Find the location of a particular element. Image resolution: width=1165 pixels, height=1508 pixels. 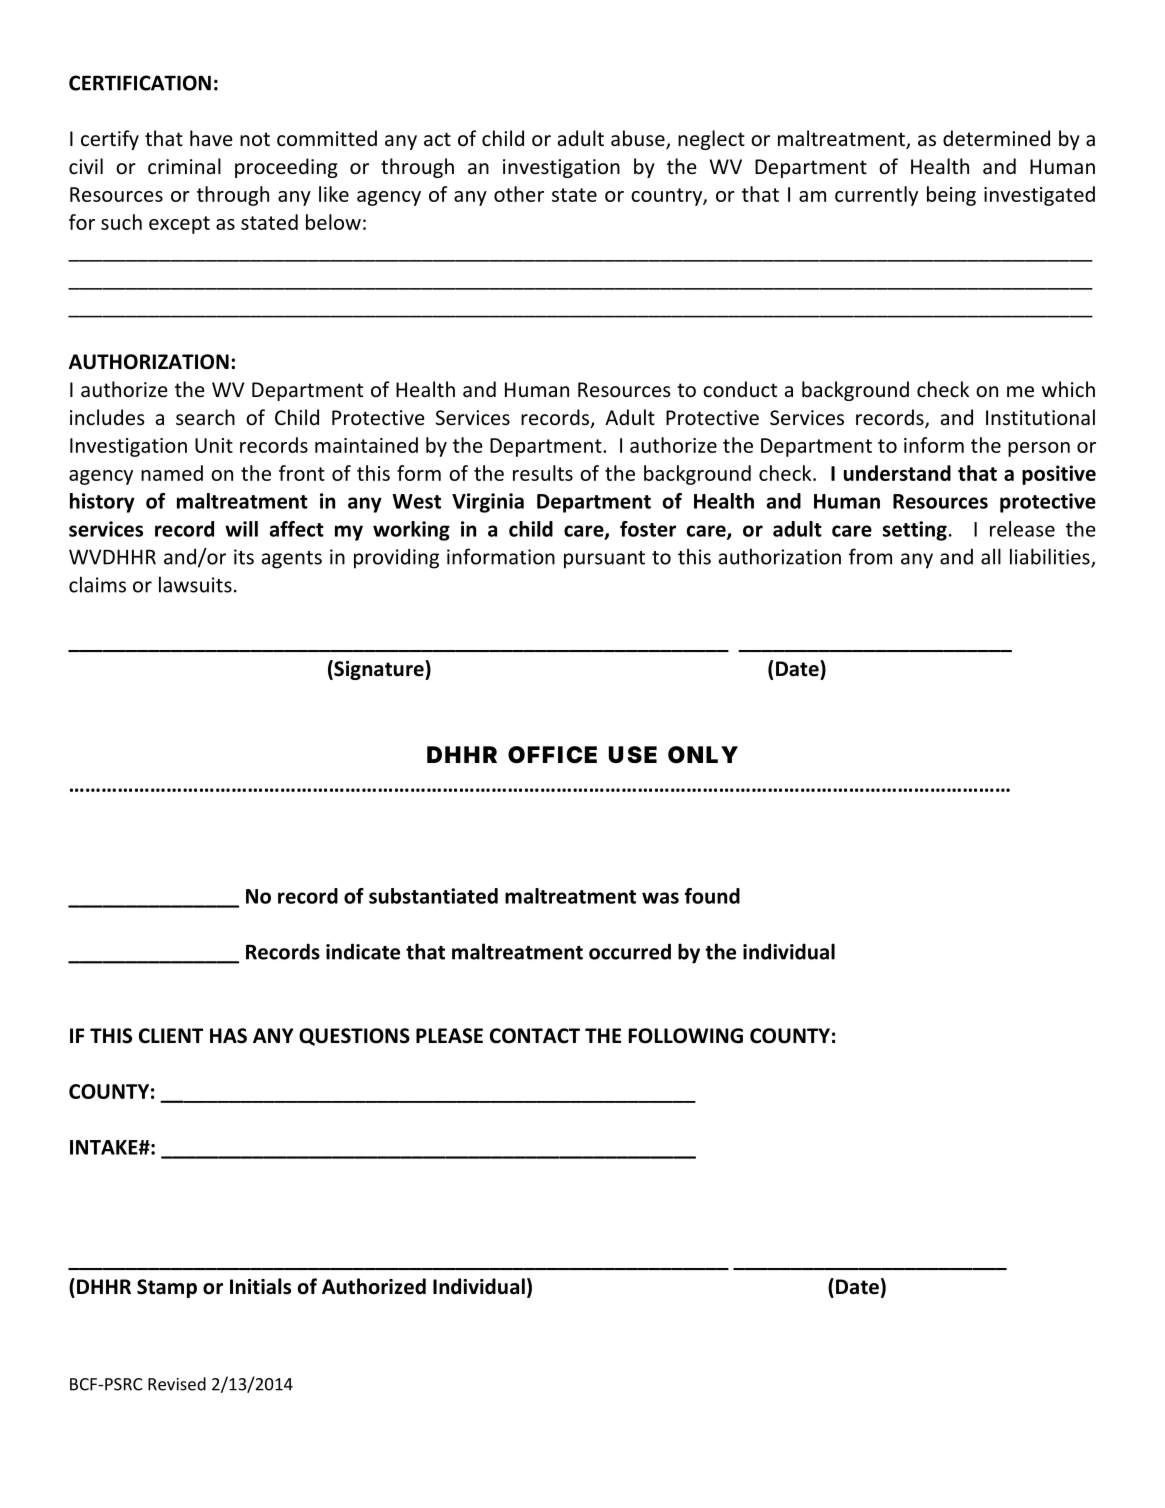

all is located at coordinates (991, 556).
